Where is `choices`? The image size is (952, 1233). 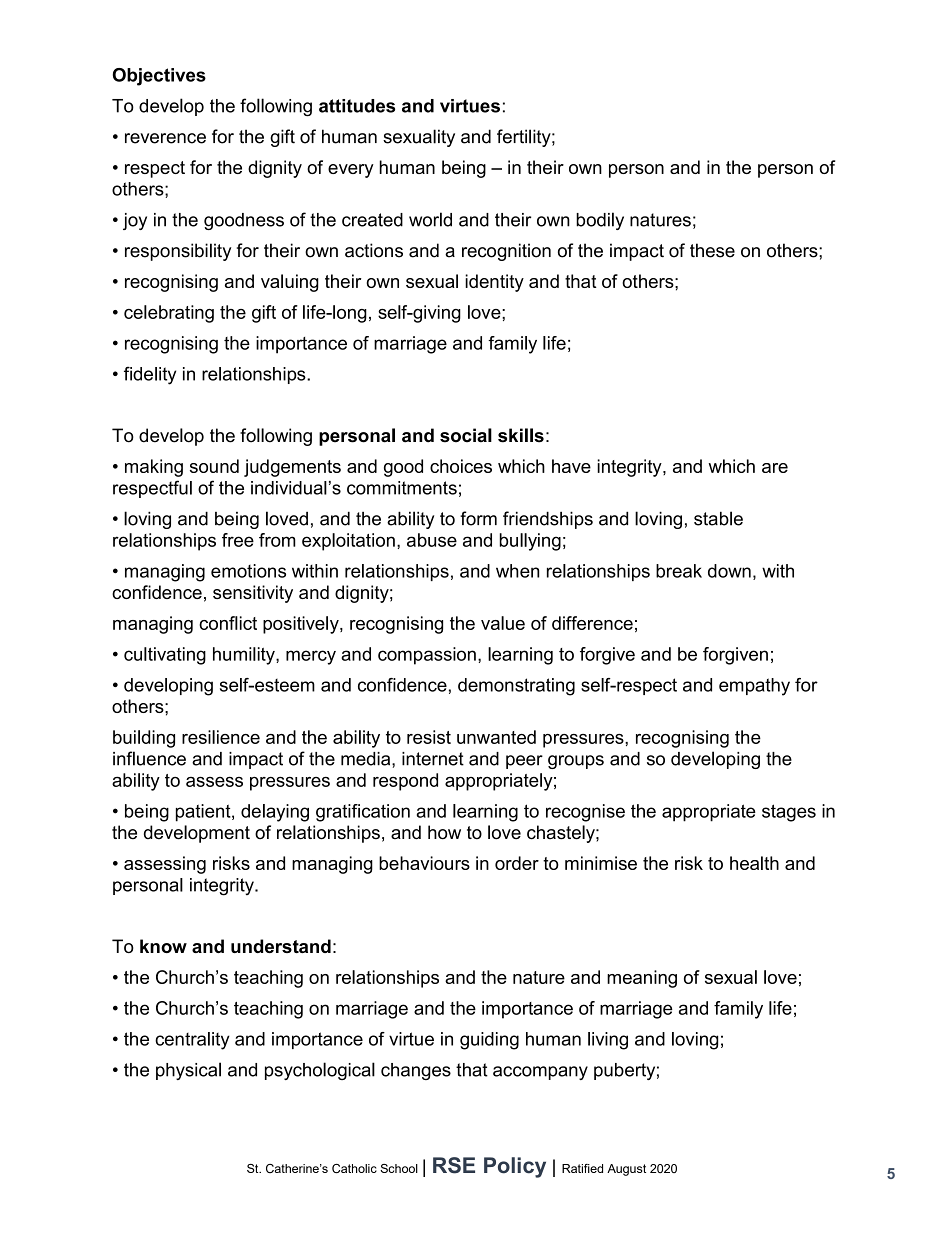
choices is located at coordinates (461, 466).
